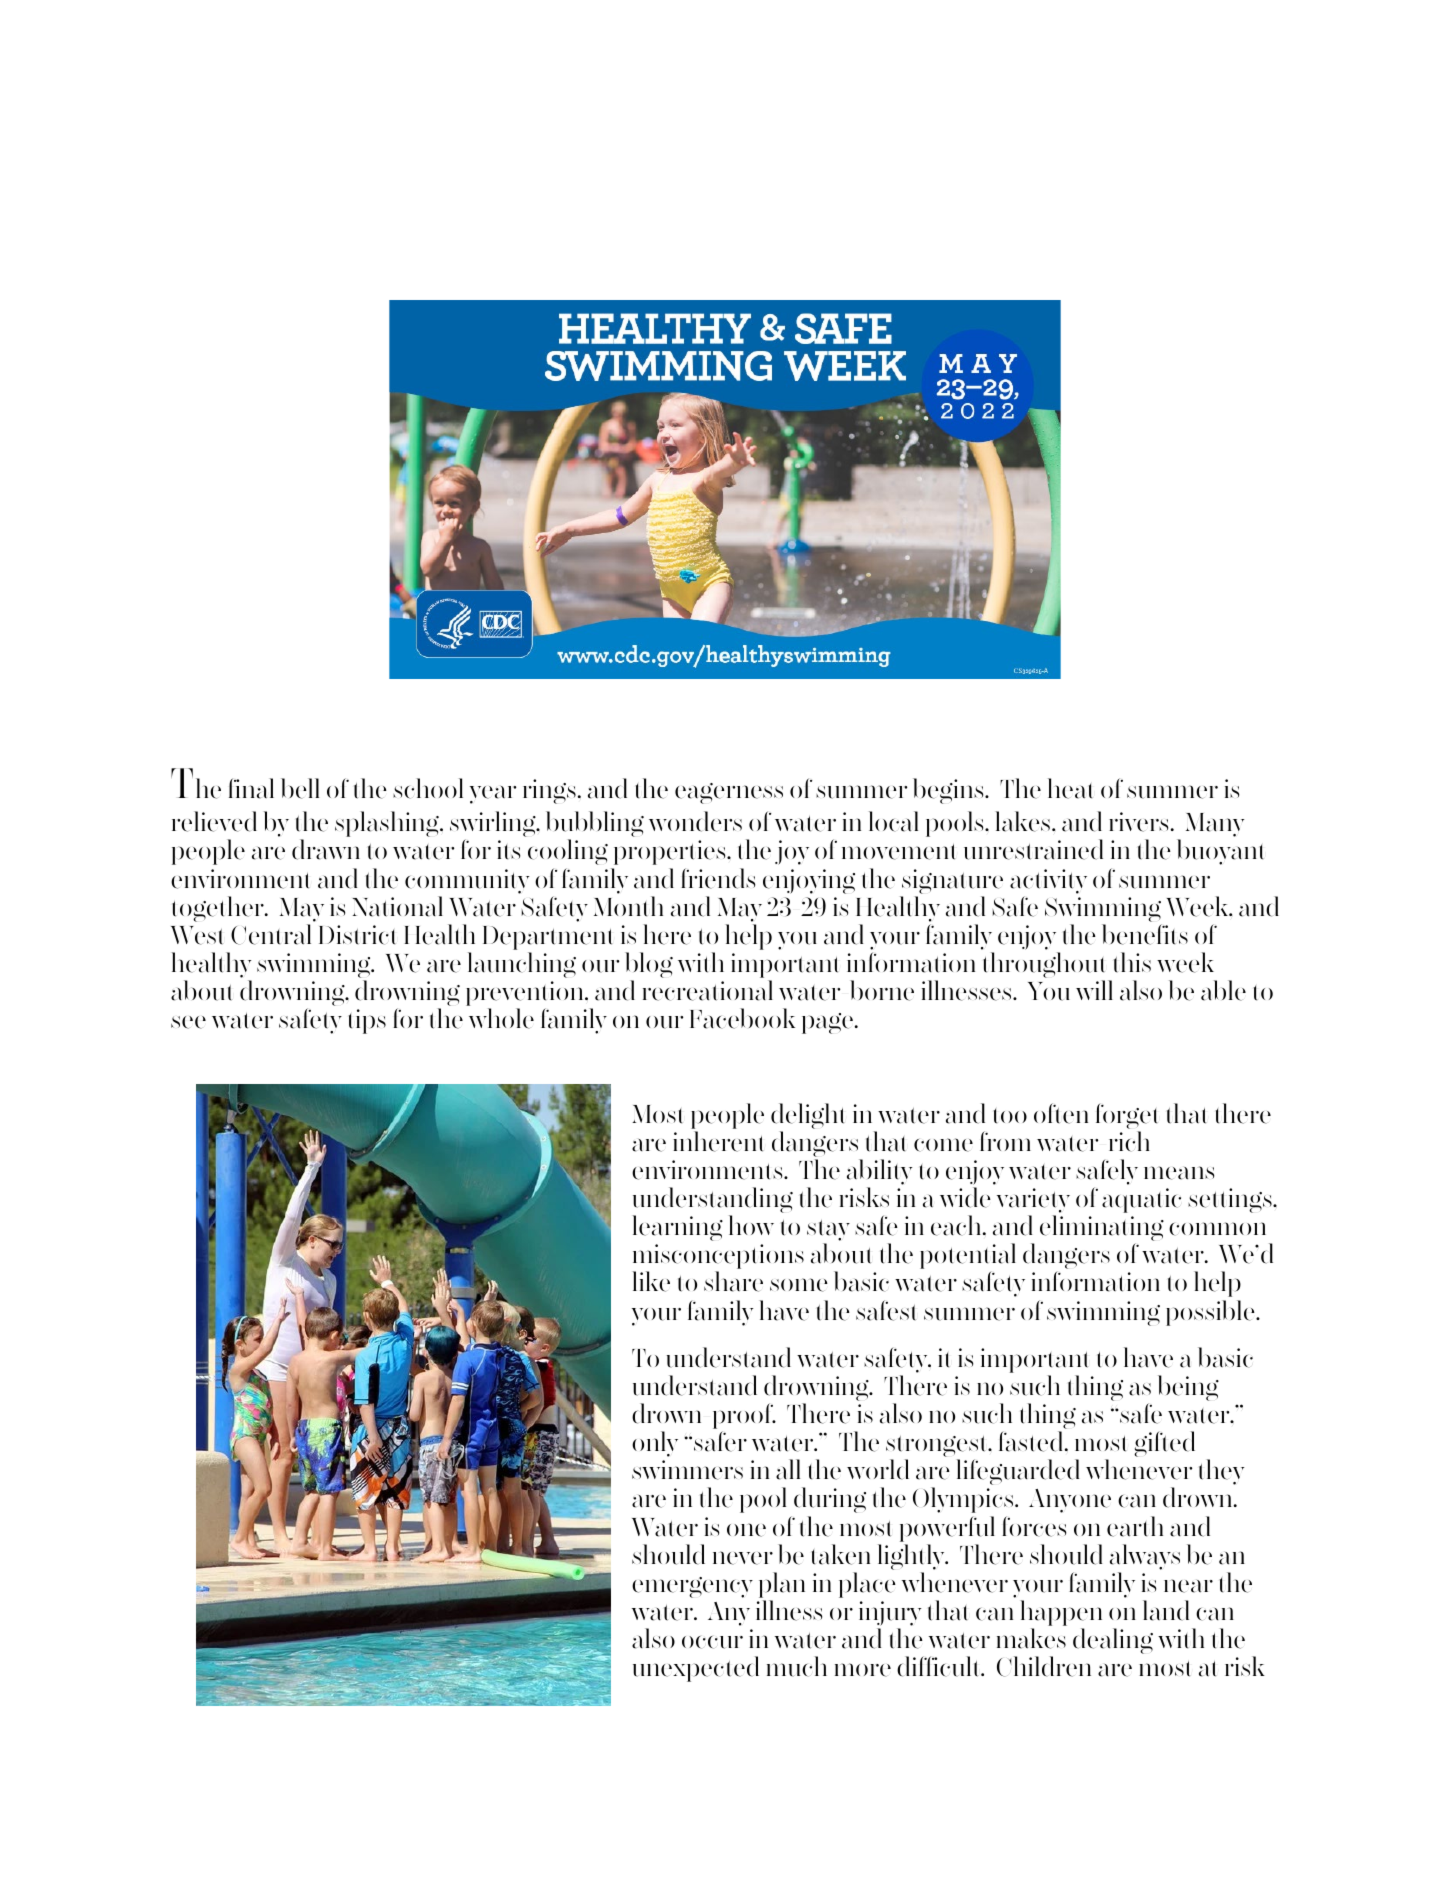 This screenshot has height=1878, width=1451. I want to click on rivers, so click(1138, 822).
